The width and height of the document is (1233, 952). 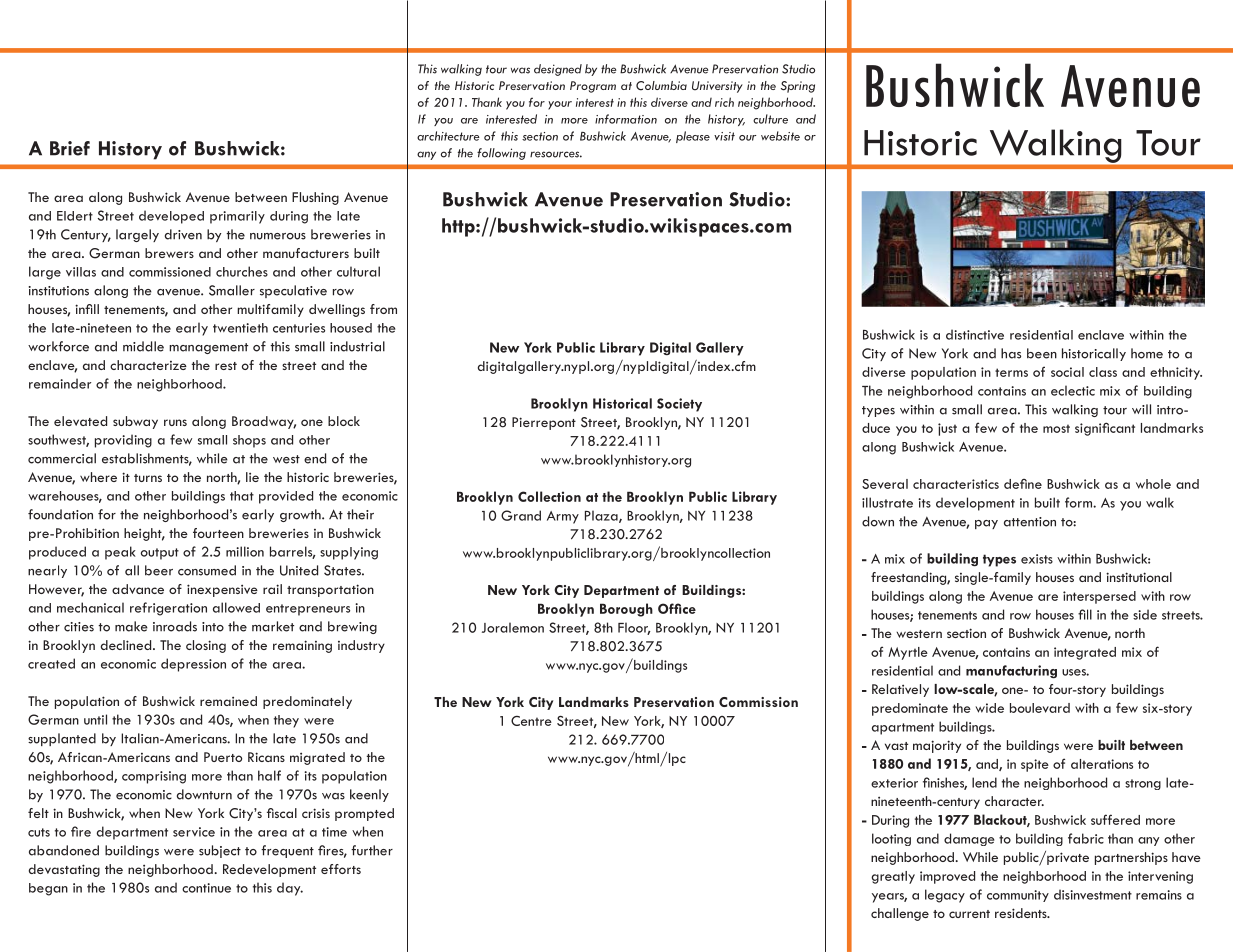 I want to click on further, so click(x=372, y=850).
